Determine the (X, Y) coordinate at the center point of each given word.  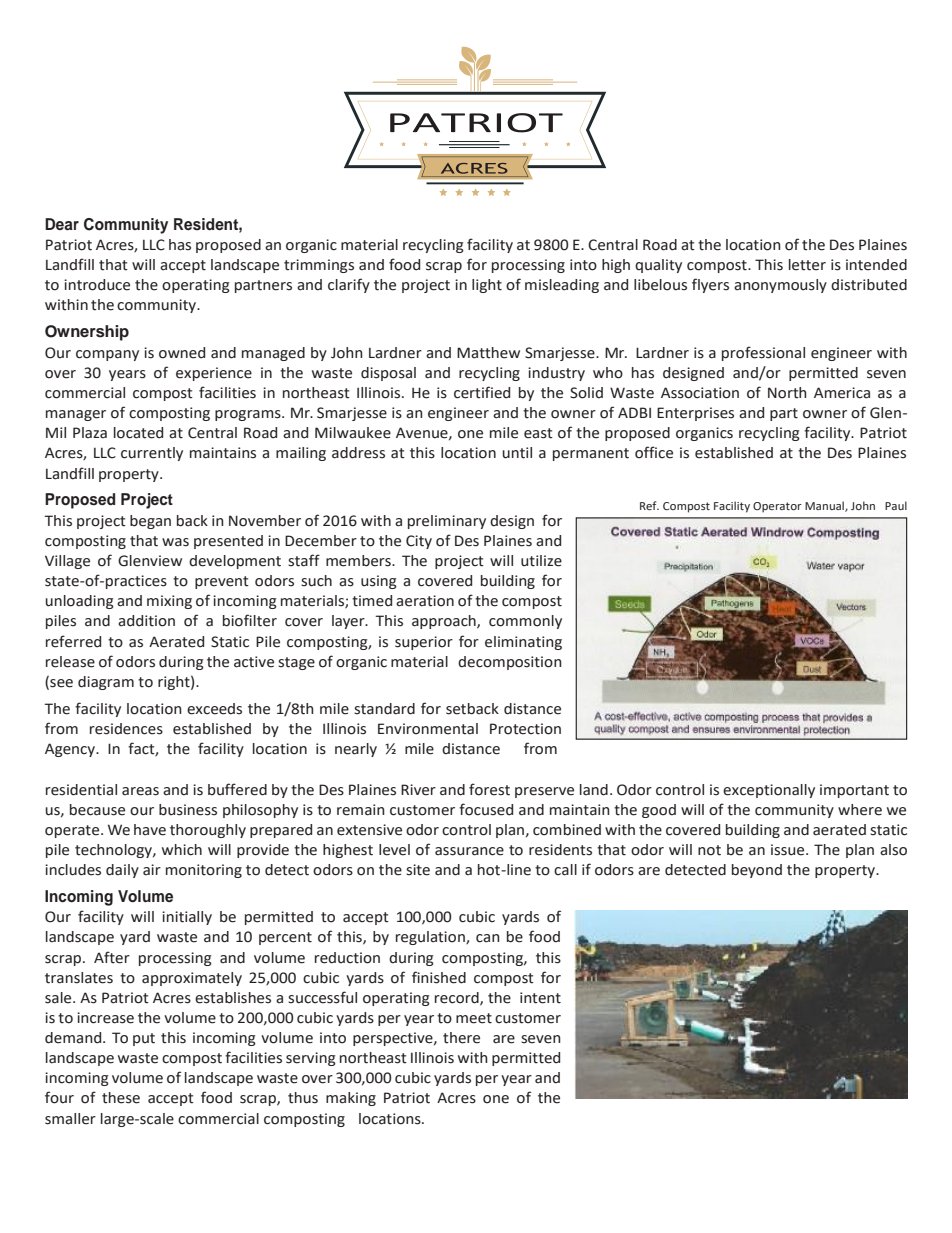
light (487, 286)
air (152, 869)
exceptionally (769, 791)
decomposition (510, 663)
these (121, 1098)
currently (152, 454)
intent (540, 998)
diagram (106, 683)
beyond (757, 871)
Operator (777, 507)
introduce (97, 285)
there (461, 1038)
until (517, 453)
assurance (469, 851)
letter (807, 265)
